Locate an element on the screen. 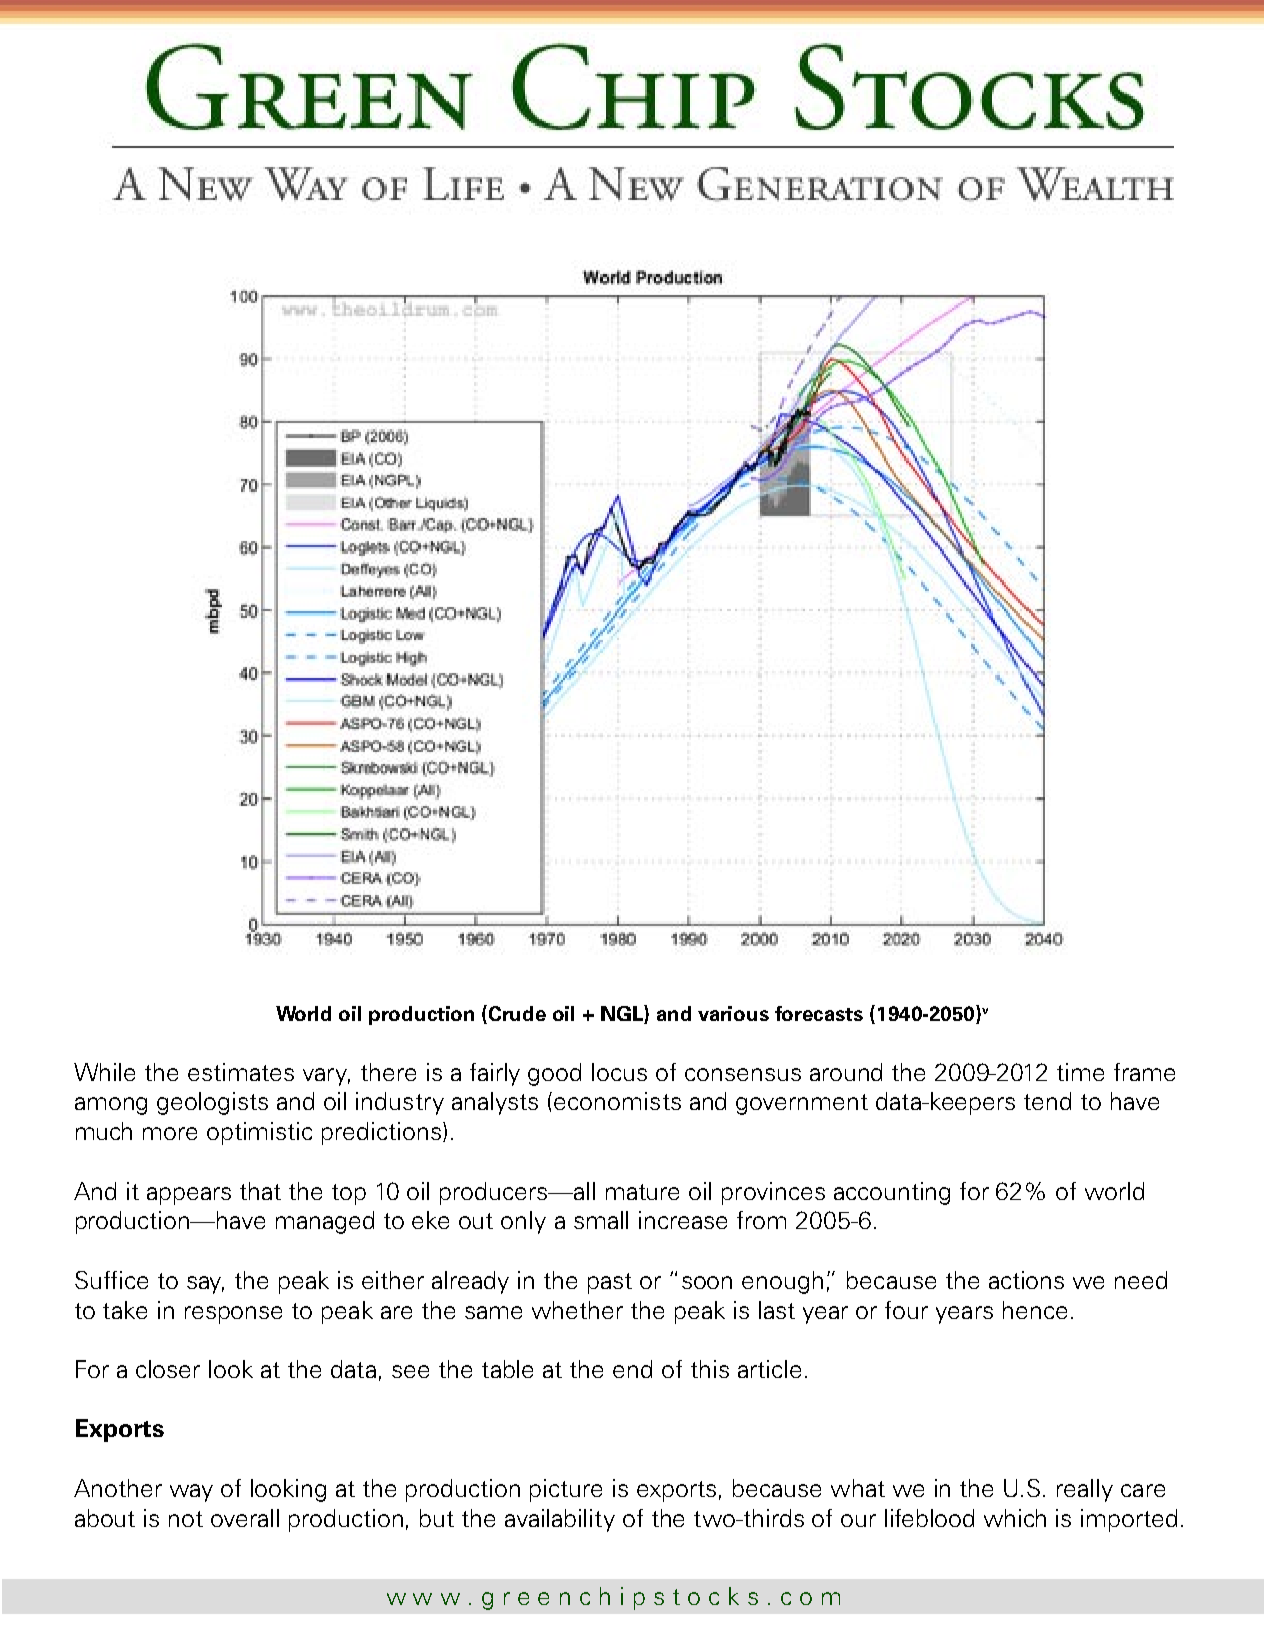  time is located at coordinates (1080, 1072).
